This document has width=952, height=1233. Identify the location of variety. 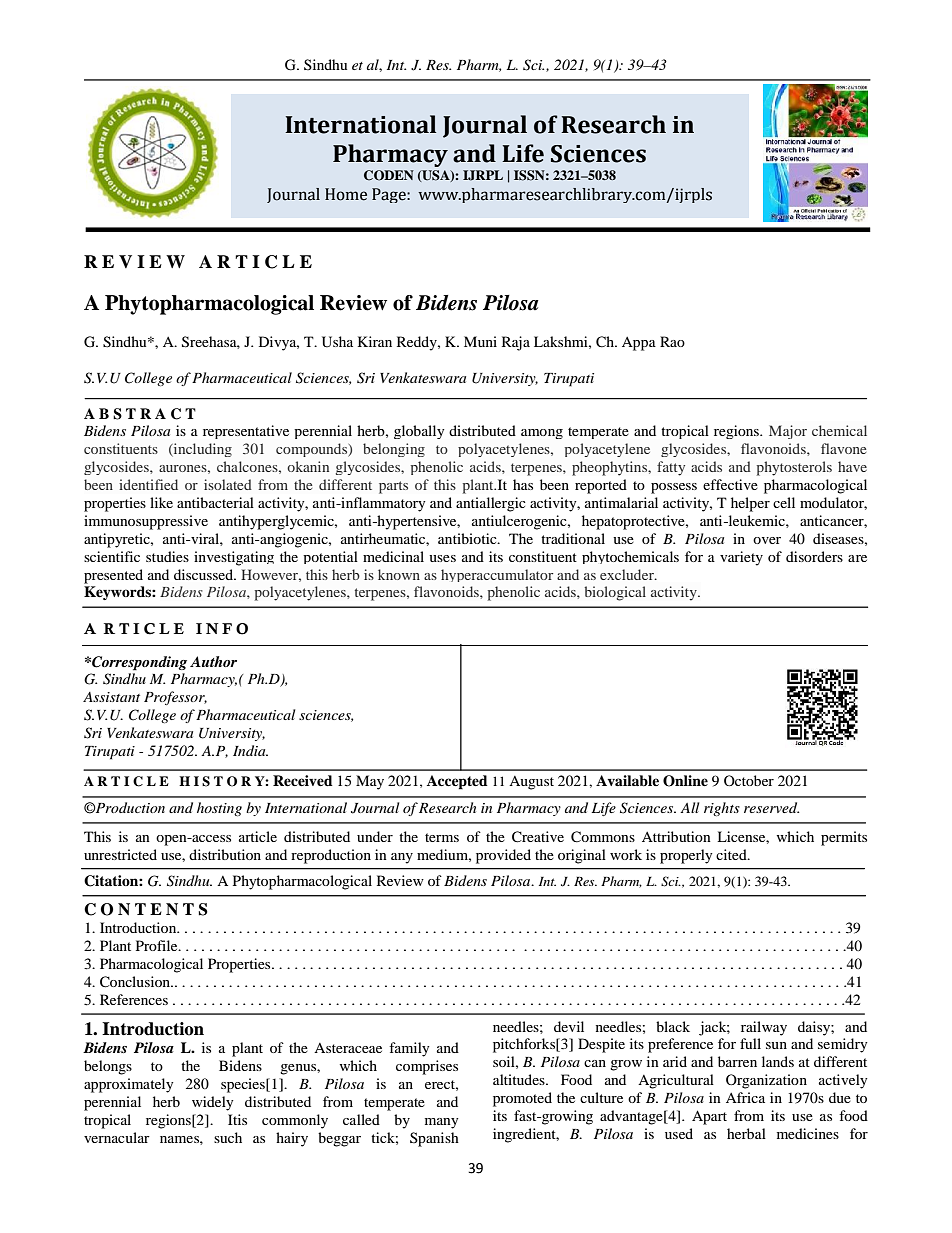
(741, 558).
